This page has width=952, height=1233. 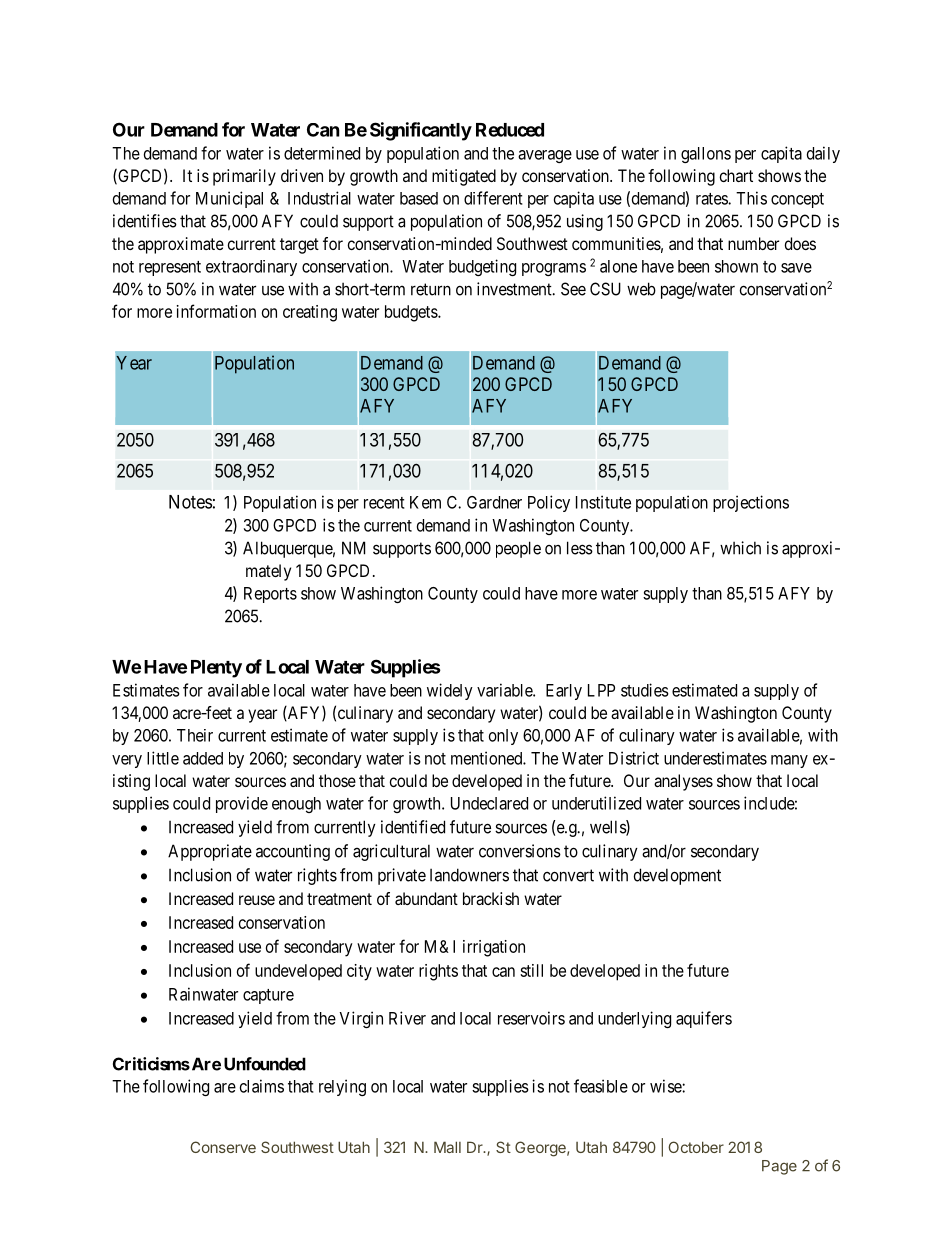 What do you see at coordinates (645, 690) in the page?
I see `studies` at bounding box center [645, 690].
